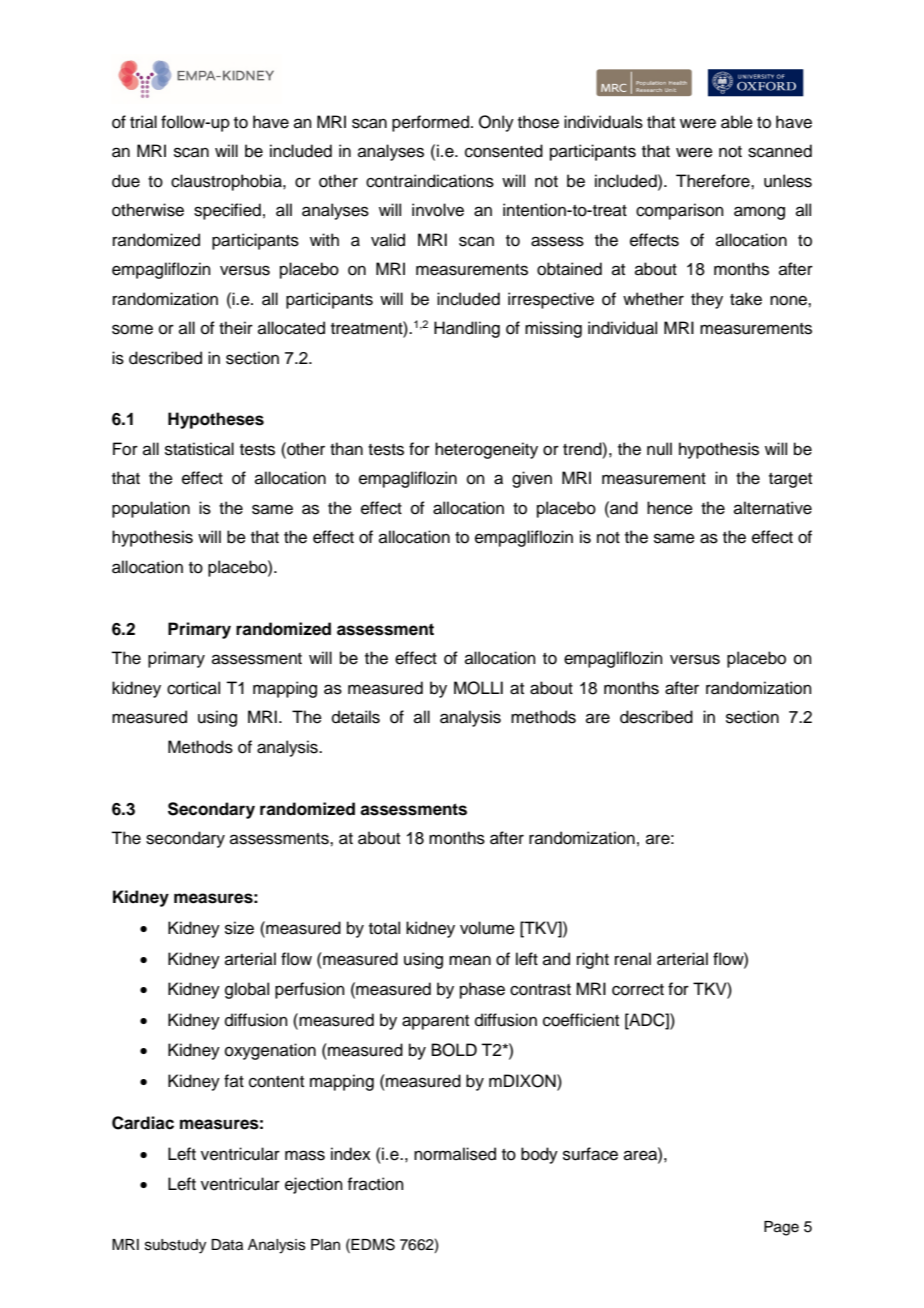  I want to click on claustrophobia, so click(227, 182).
